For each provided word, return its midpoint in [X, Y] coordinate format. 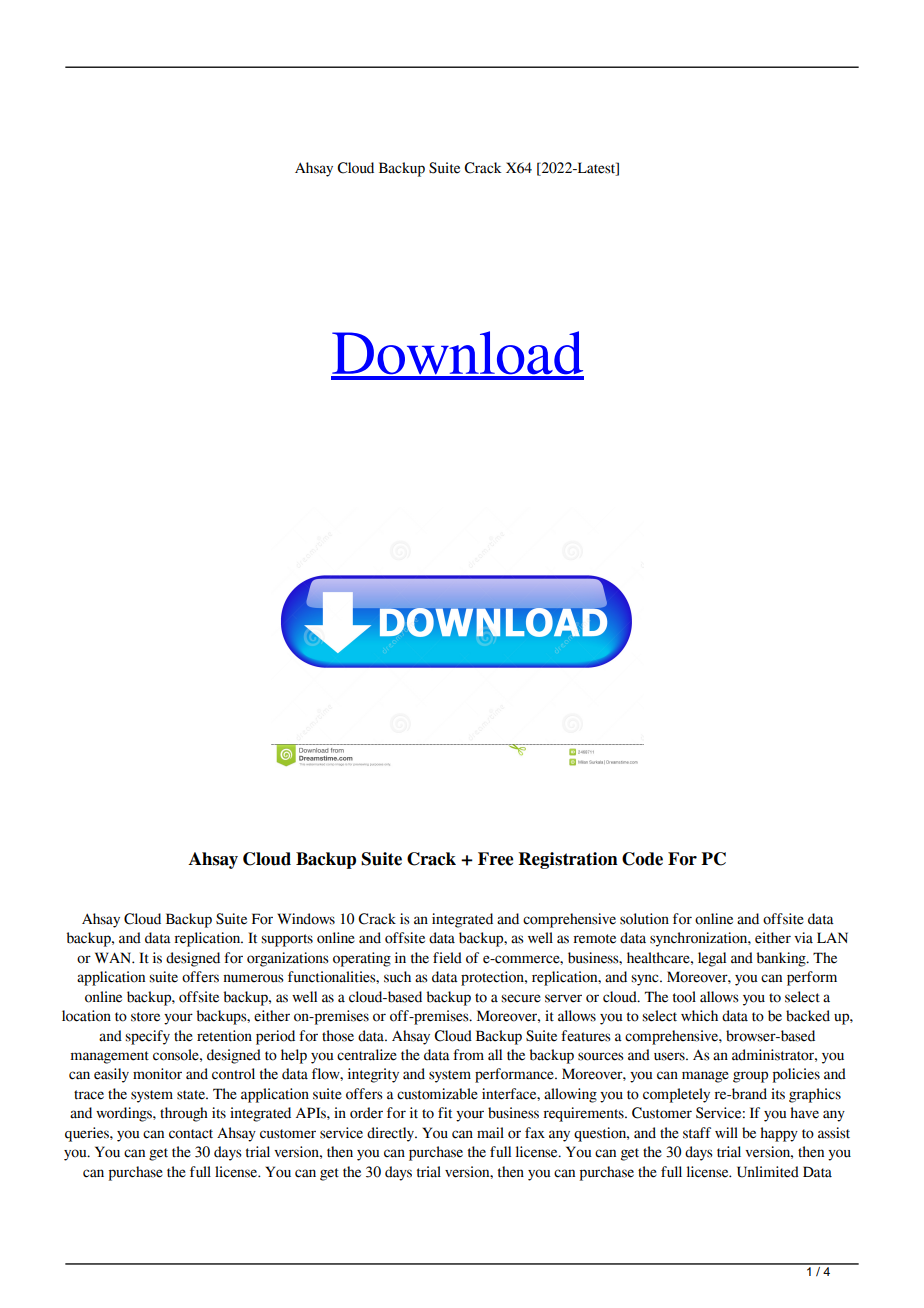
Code [642, 859]
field [447, 958]
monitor [157, 1074]
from [468, 1055]
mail [490, 1133]
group [750, 1077]
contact [191, 1134]
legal [712, 959]
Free [495, 859]
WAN [114, 957]
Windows [306, 919]
